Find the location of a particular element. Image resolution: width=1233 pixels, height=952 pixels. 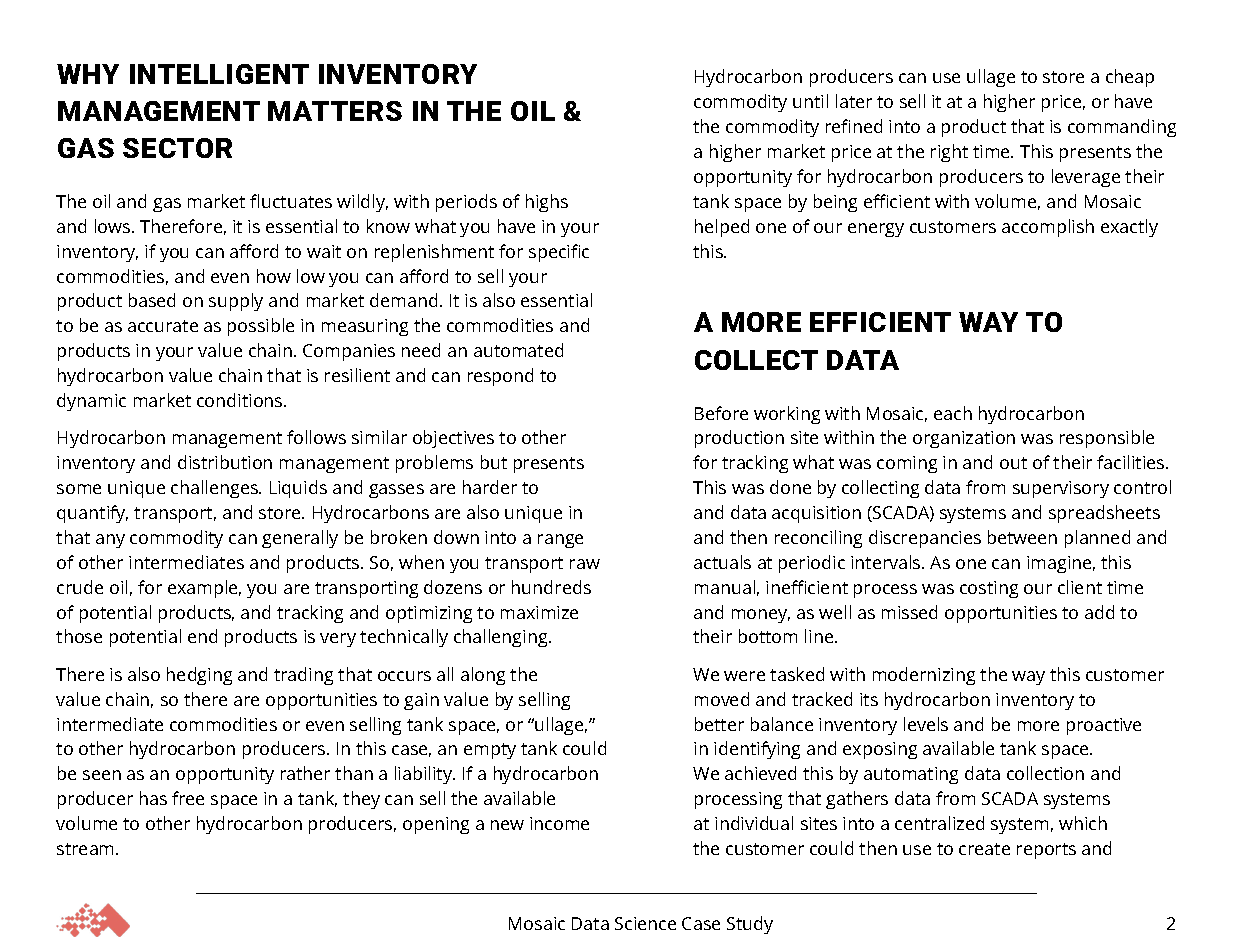

proactive is located at coordinates (1104, 726).
